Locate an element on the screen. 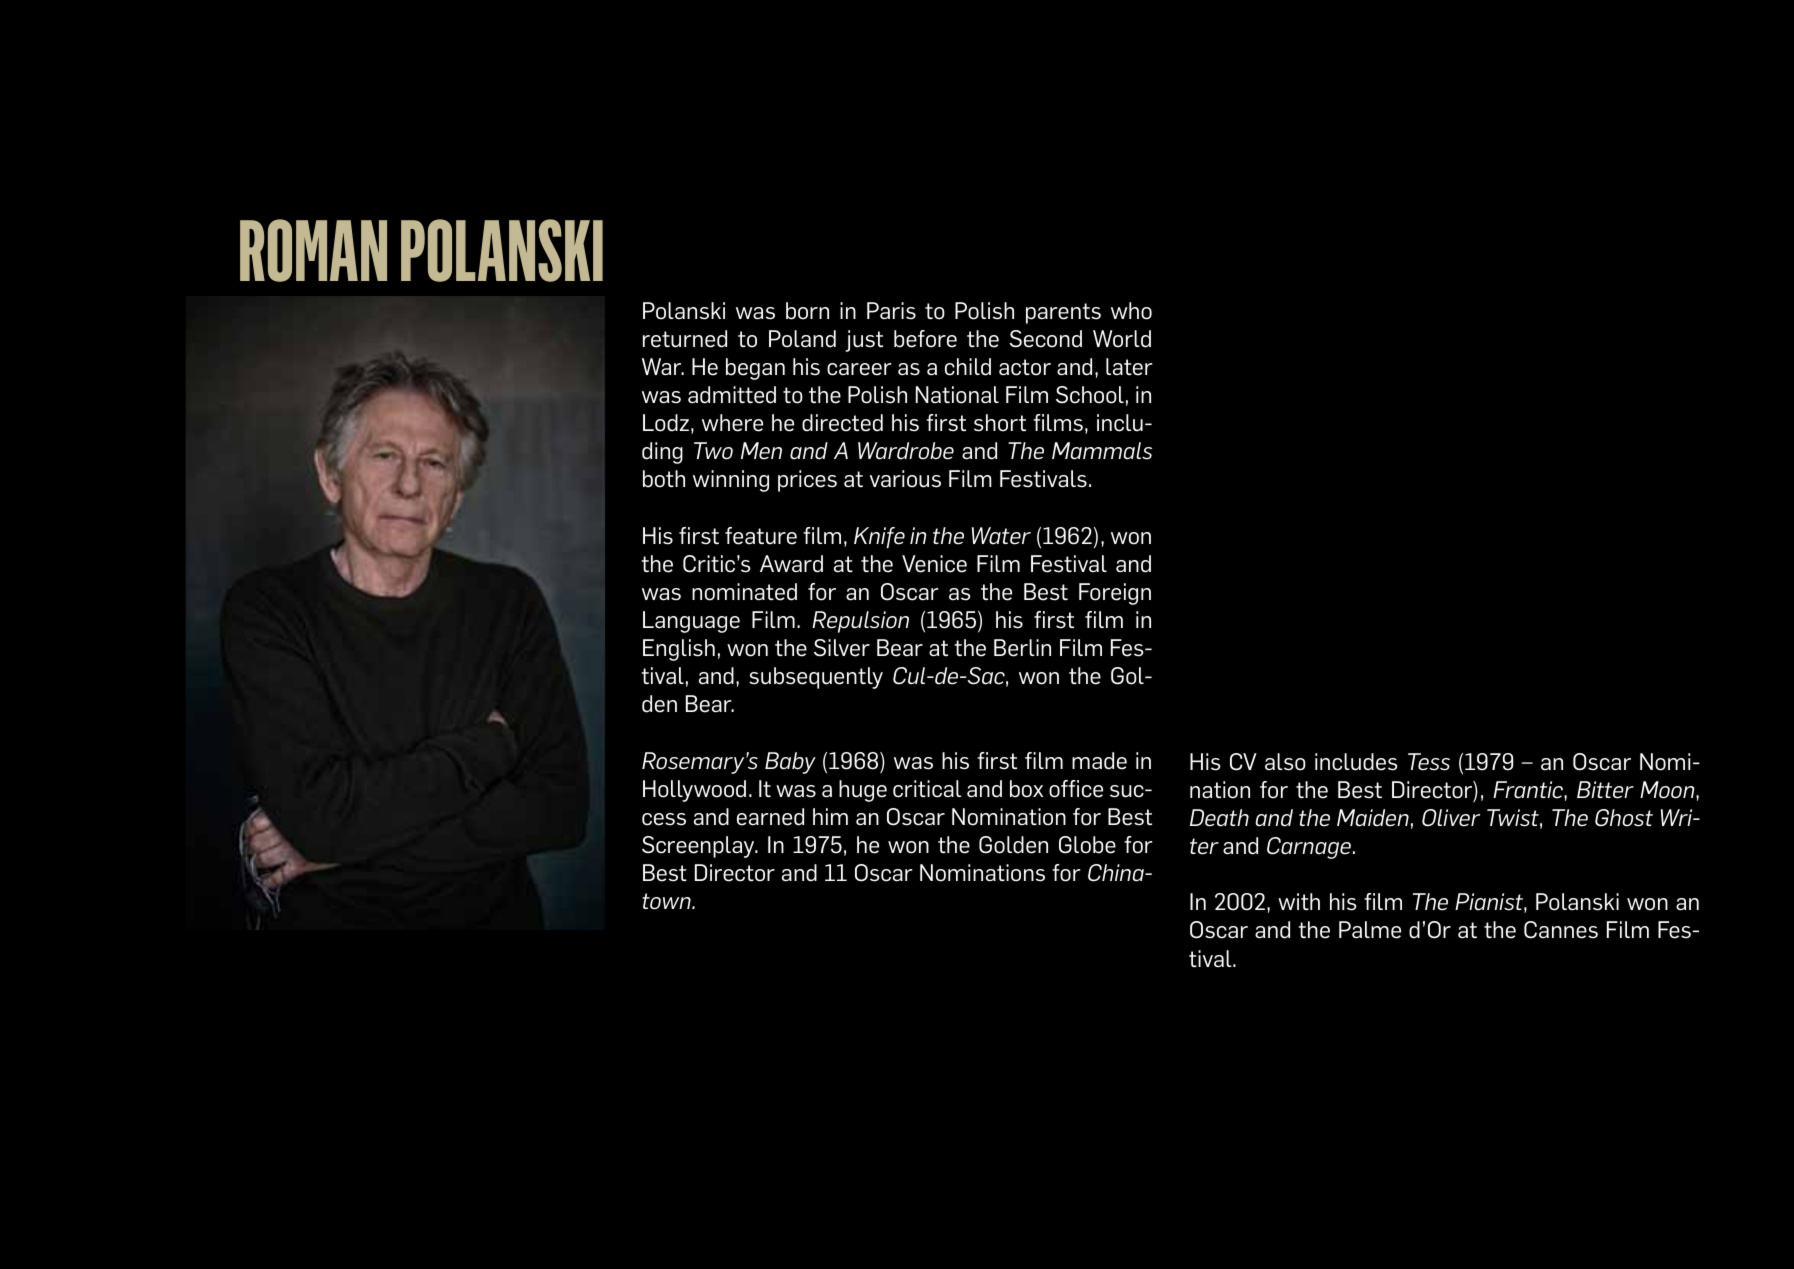 This screenshot has width=1794, height=1269. who is located at coordinates (1131, 311).
